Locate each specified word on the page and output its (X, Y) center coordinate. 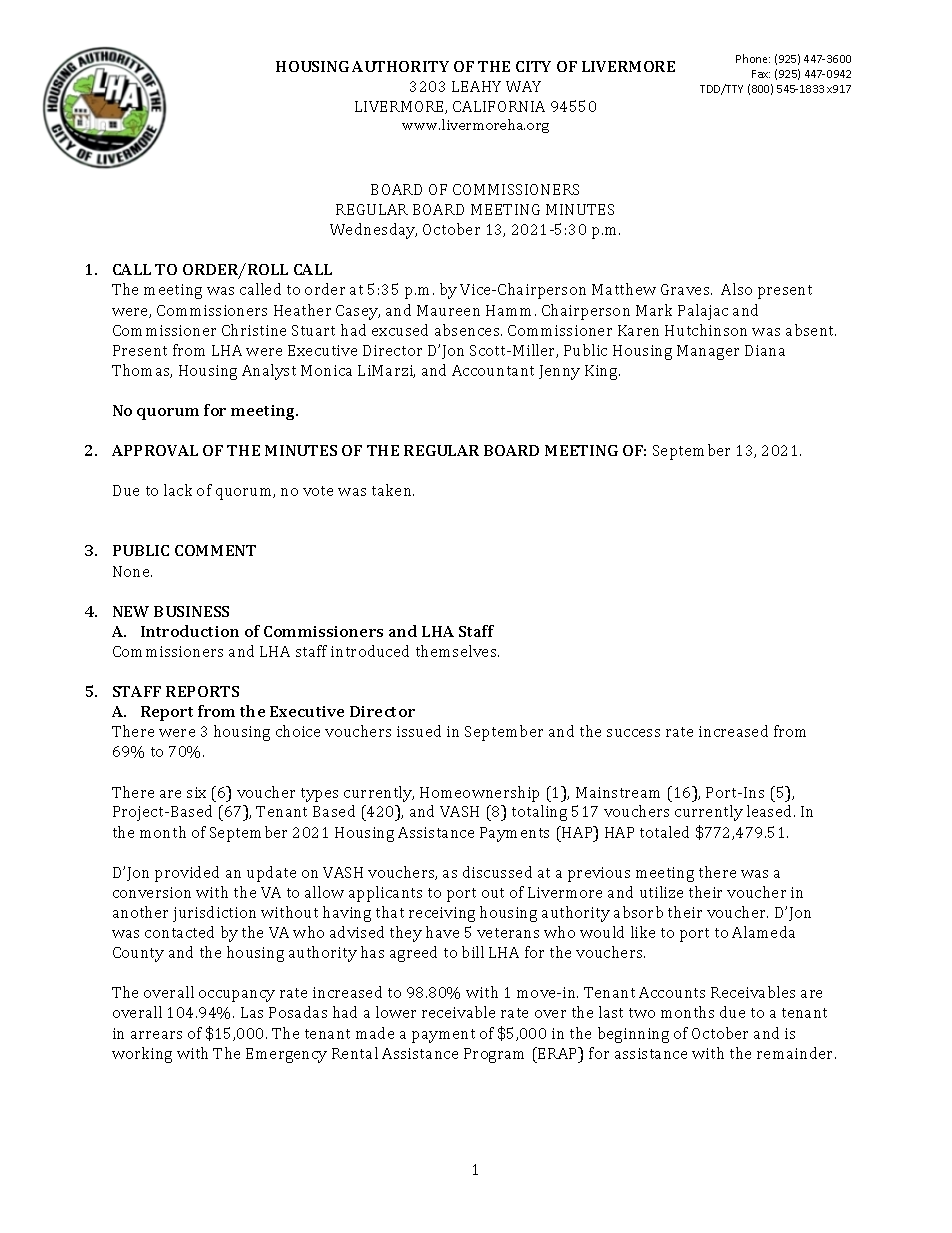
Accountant (493, 370)
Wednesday (373, 231)
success (633, 733)
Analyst (269, 372)
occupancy (237, 996)
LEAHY (476, 86)
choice (298, 731)
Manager (708, 352)
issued (419, 731)
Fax (761, 74)
